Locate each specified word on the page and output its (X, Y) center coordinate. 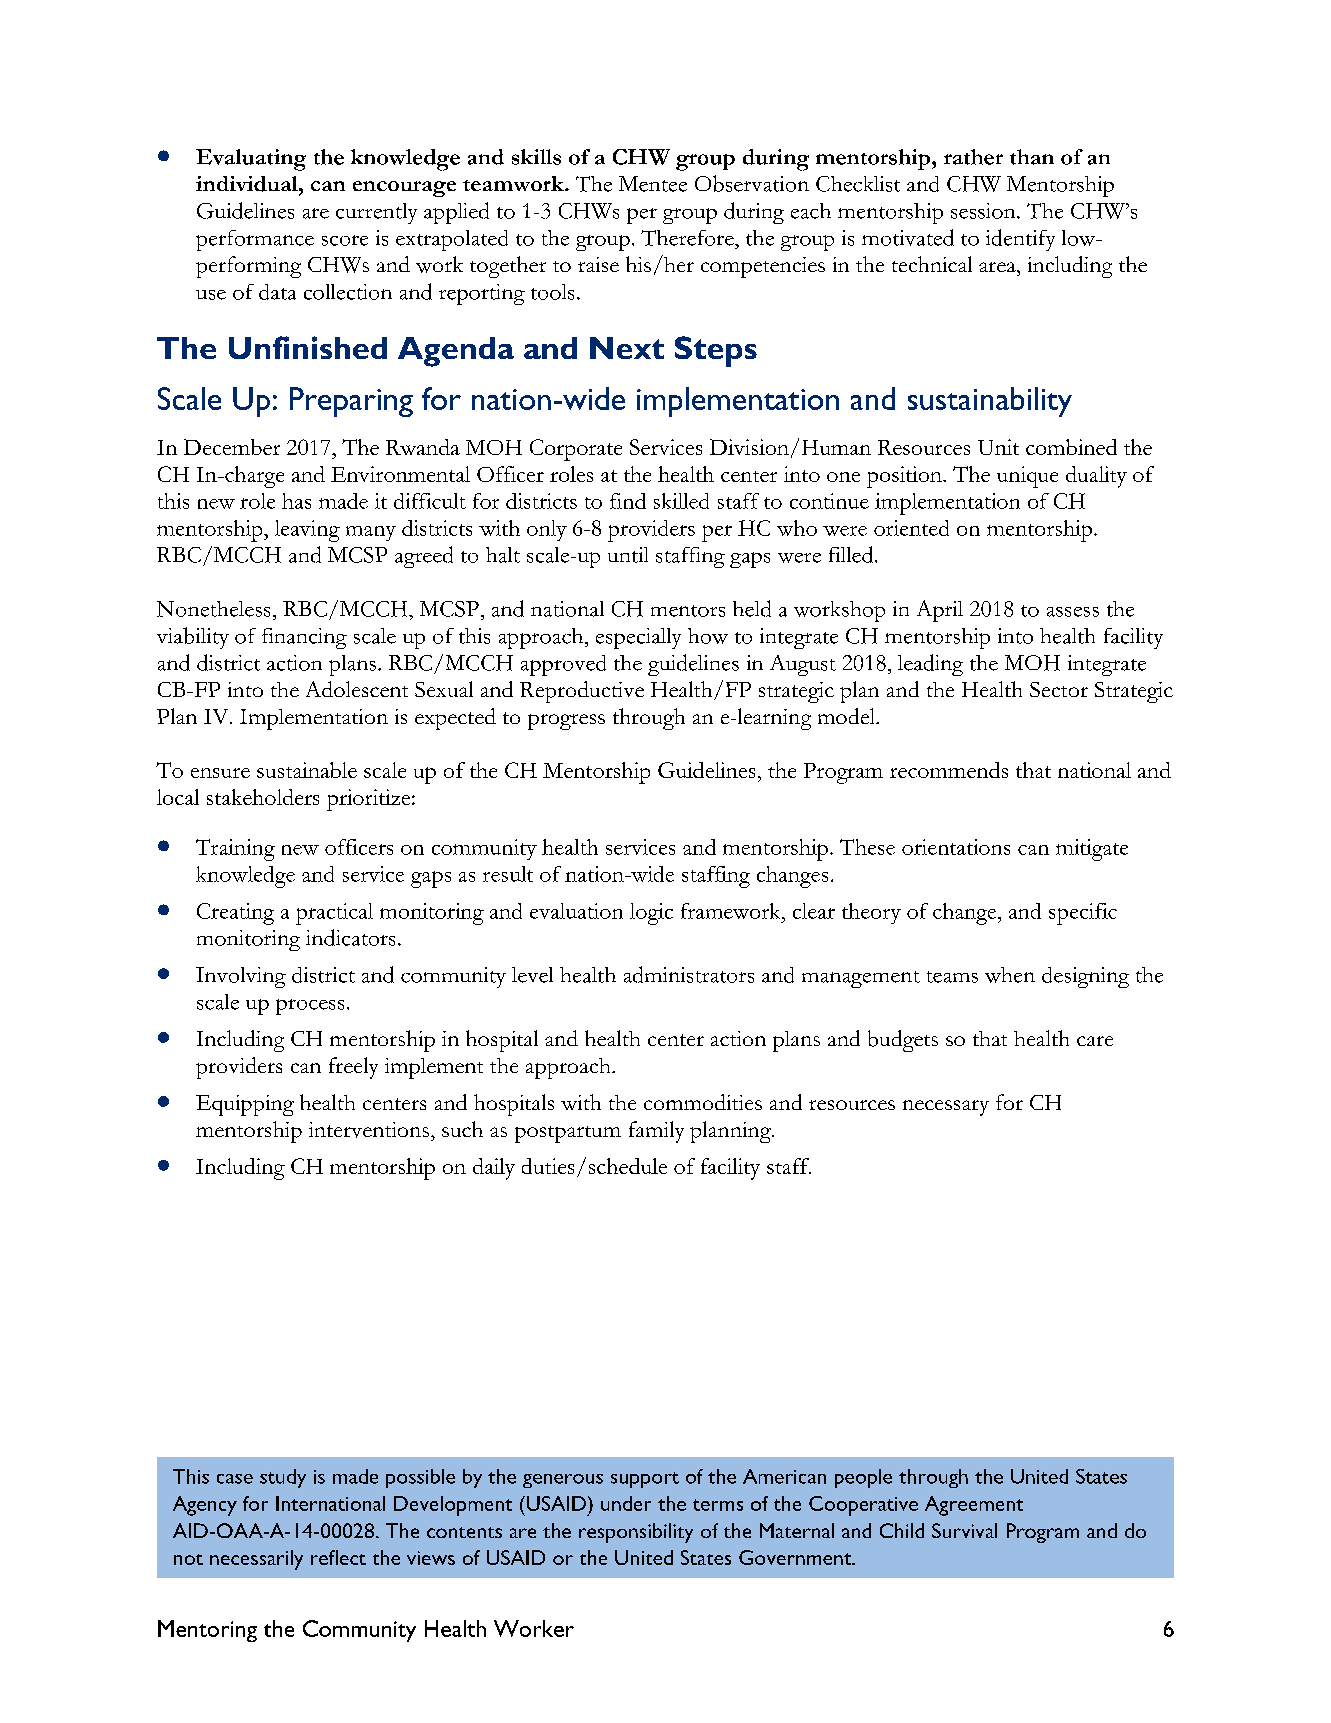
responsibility (636, 1533)
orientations (956, 847)
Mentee (653, 184)
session (984, 211)
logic (651, 914)
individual (248, 184)
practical (334, 914)
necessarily (256, 1560)
